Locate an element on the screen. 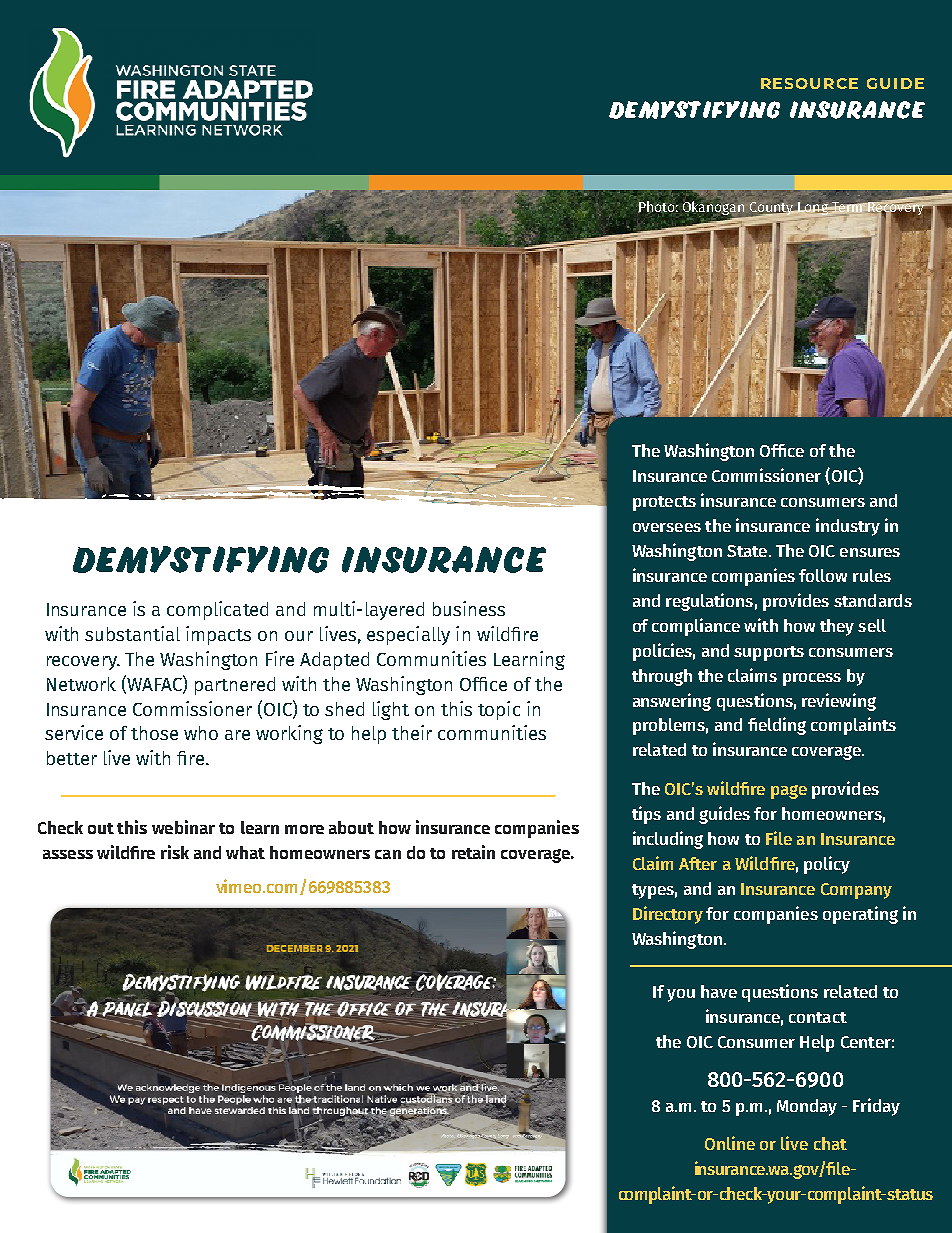  retain is located at coordinates (473, 852).
